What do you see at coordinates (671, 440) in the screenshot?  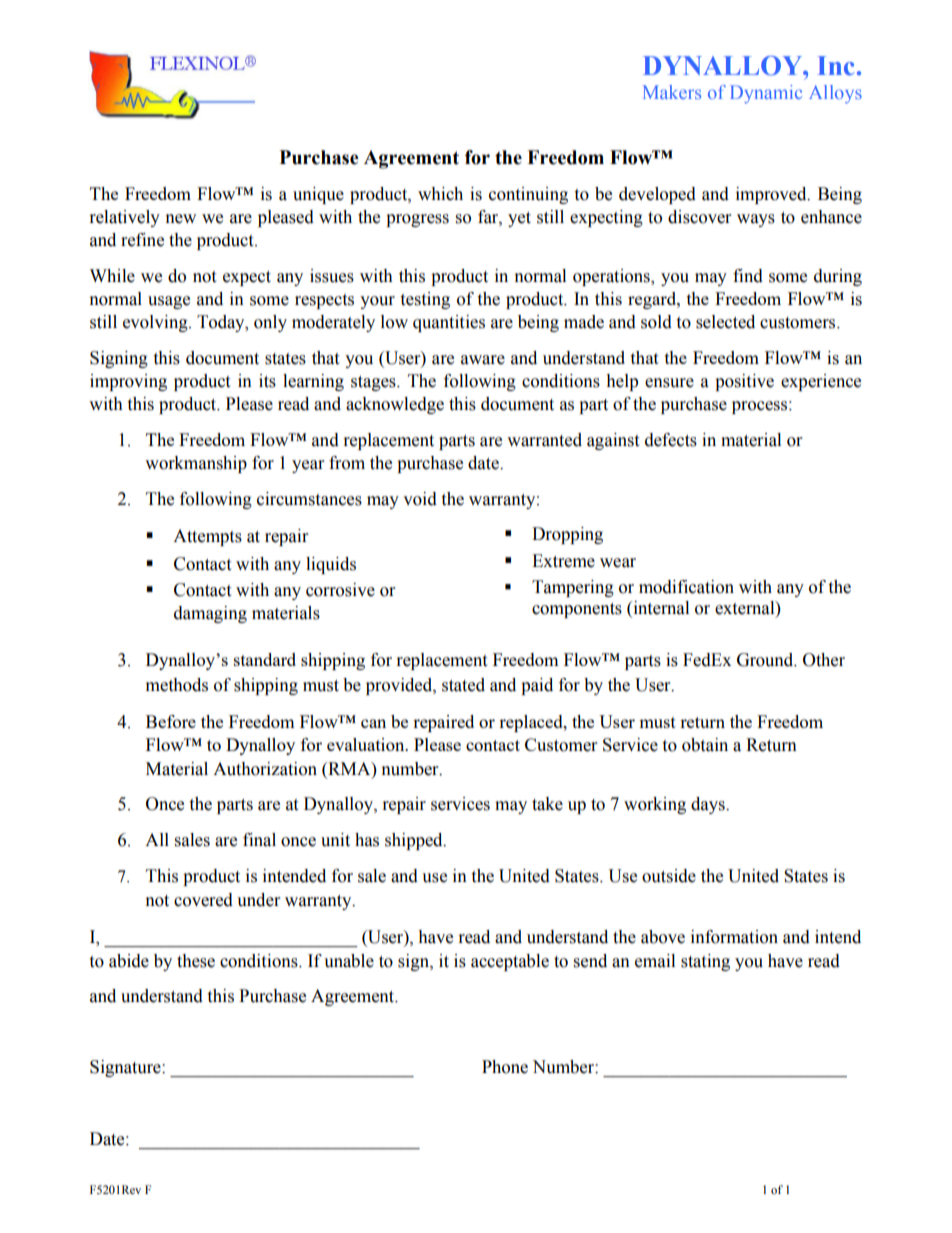 I see `defects` at bounding box center [671, 440].
